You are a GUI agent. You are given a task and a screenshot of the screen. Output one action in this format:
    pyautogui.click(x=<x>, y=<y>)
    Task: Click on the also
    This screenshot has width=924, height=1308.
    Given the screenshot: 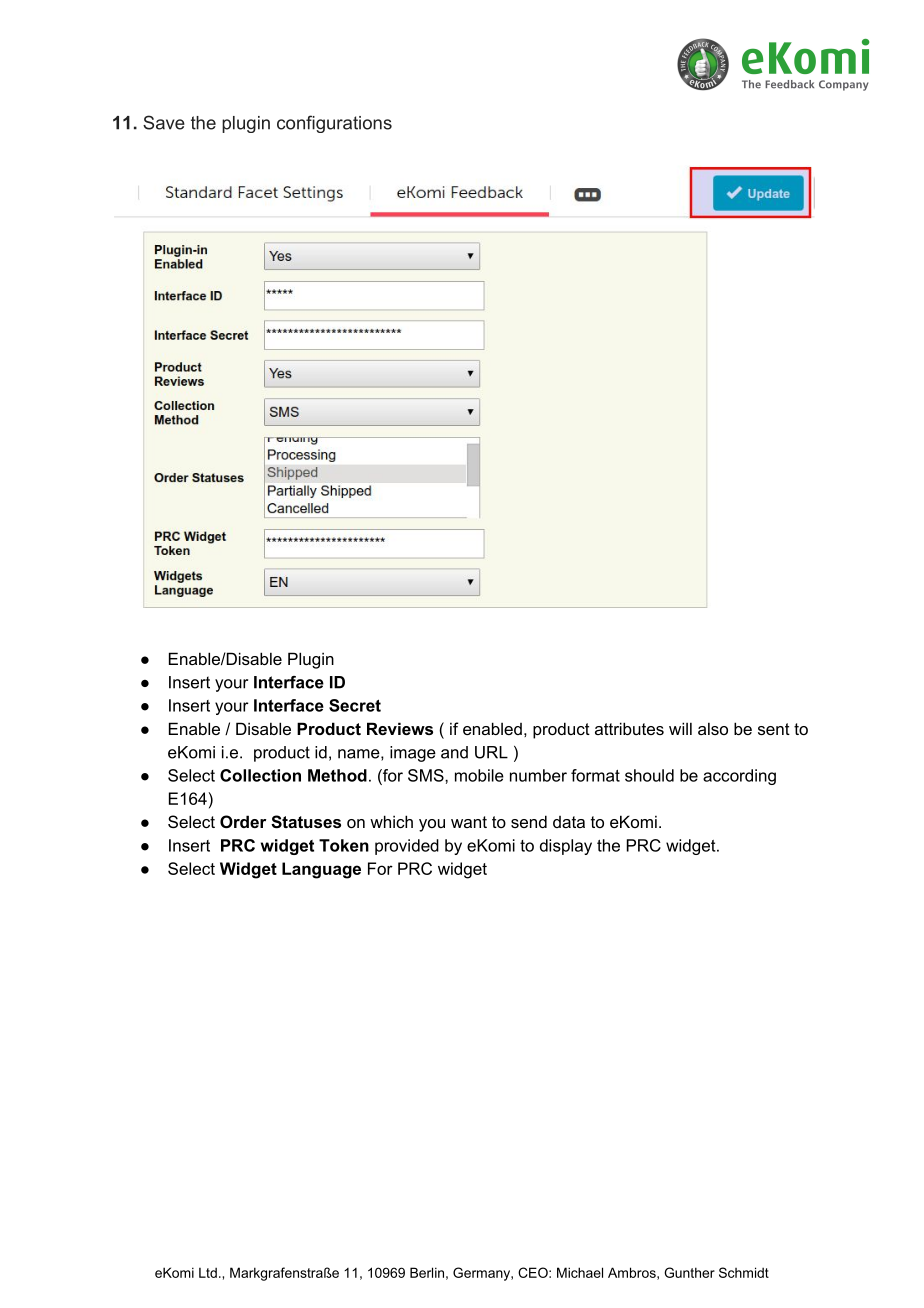 What is the action you would take?
    pyautogui.click(x=713, y=728)
